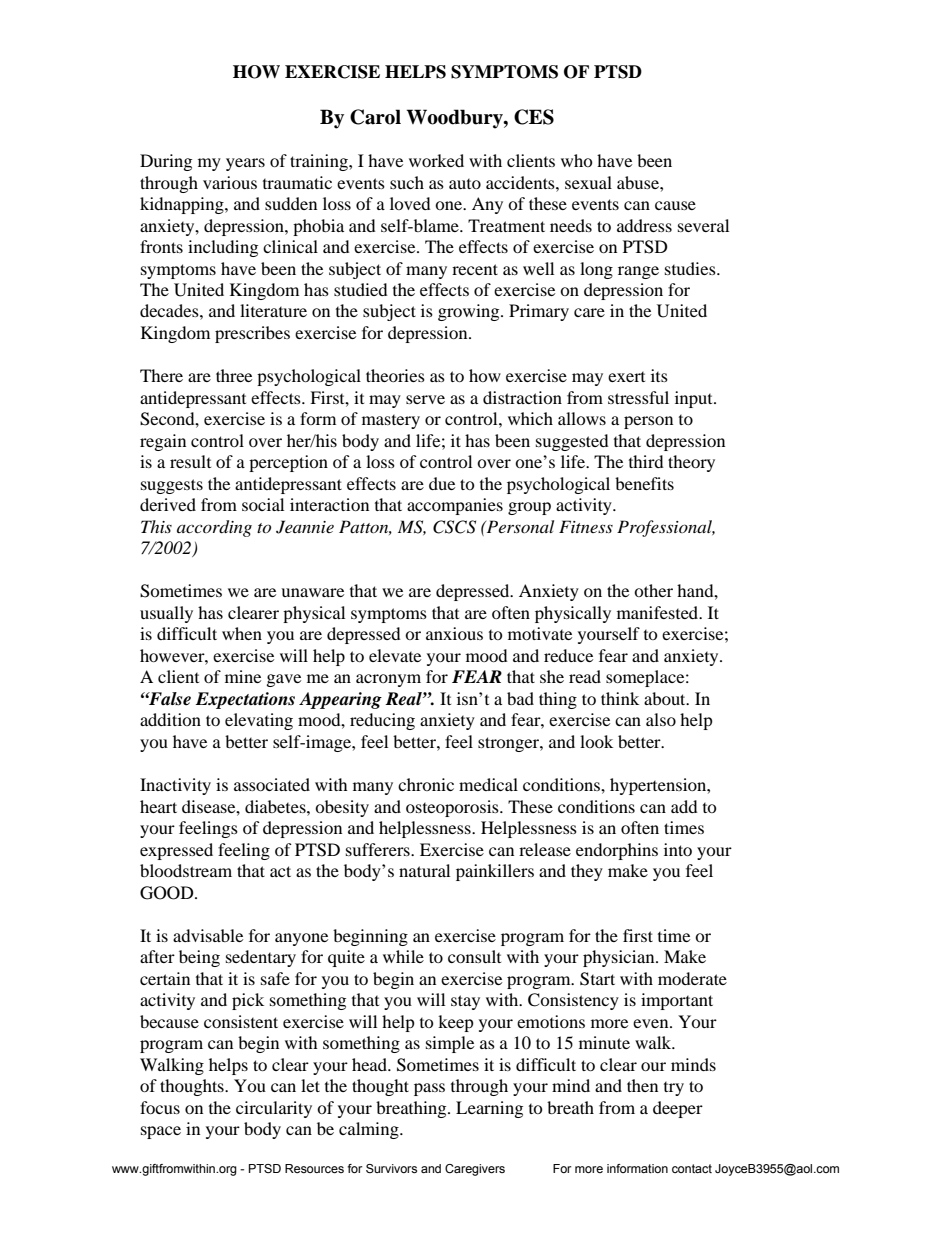  I want to click on osteoporosis, so click(453, 808).
